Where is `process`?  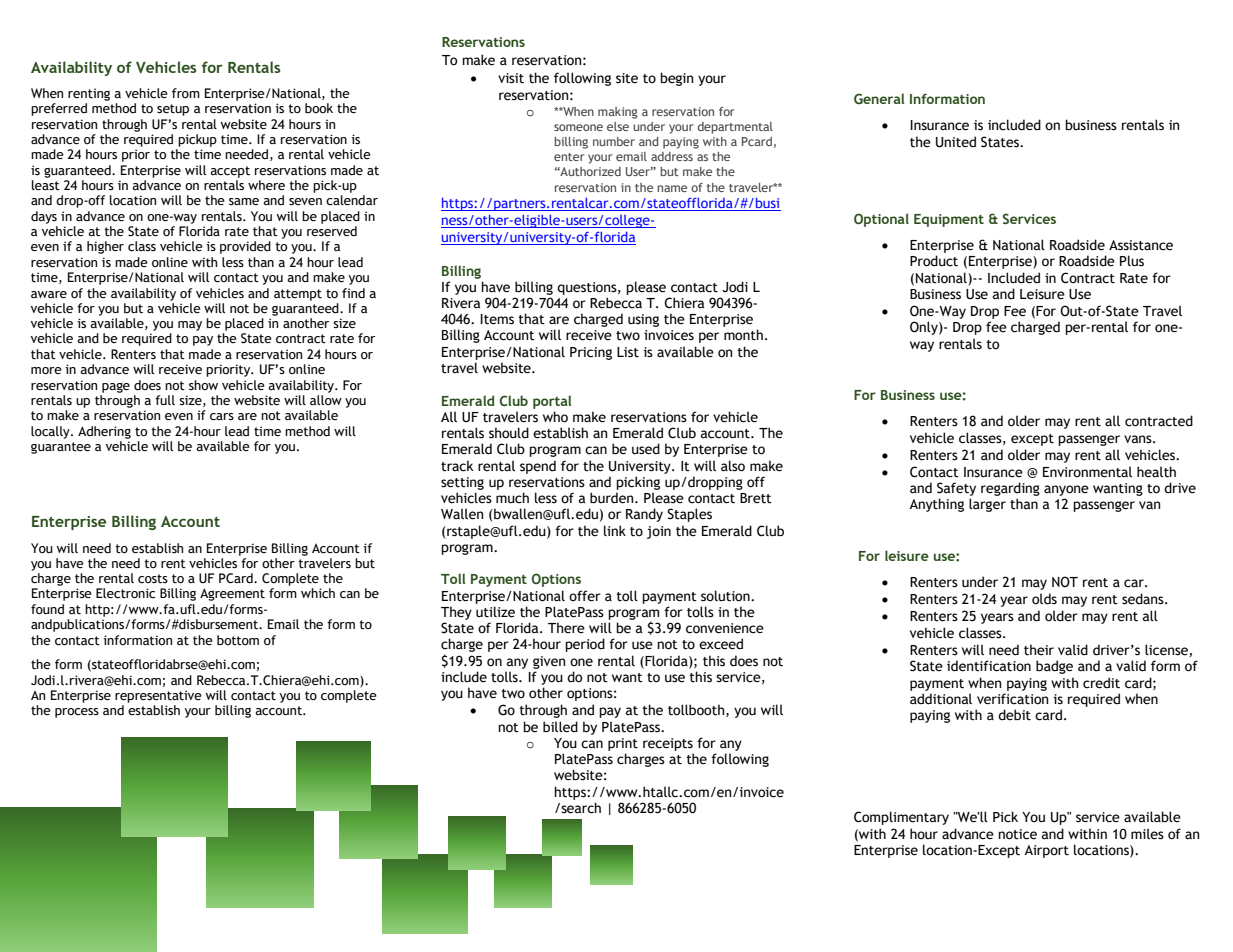
process is located at coordinates (77, 713).
